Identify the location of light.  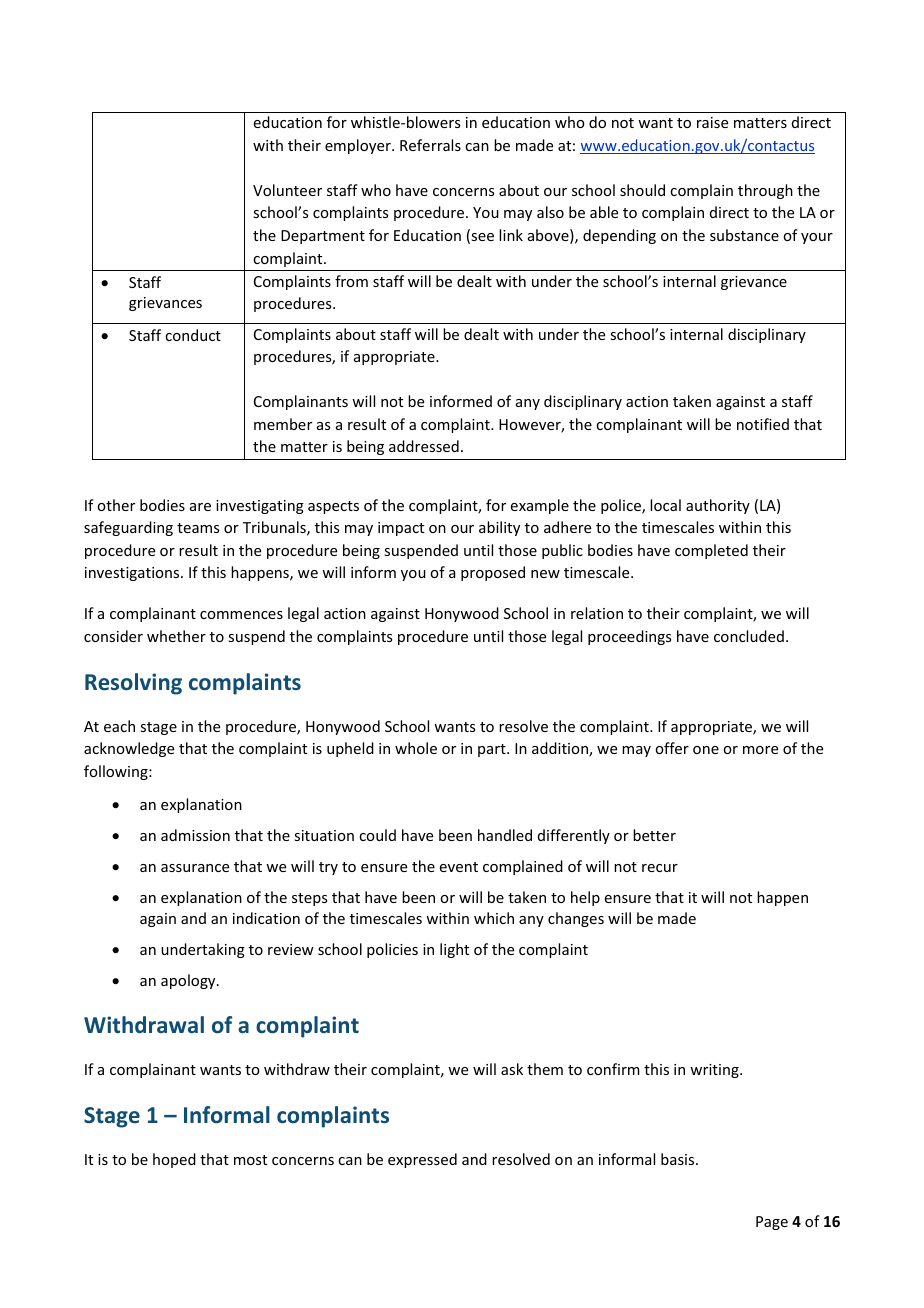
(454, 950).
